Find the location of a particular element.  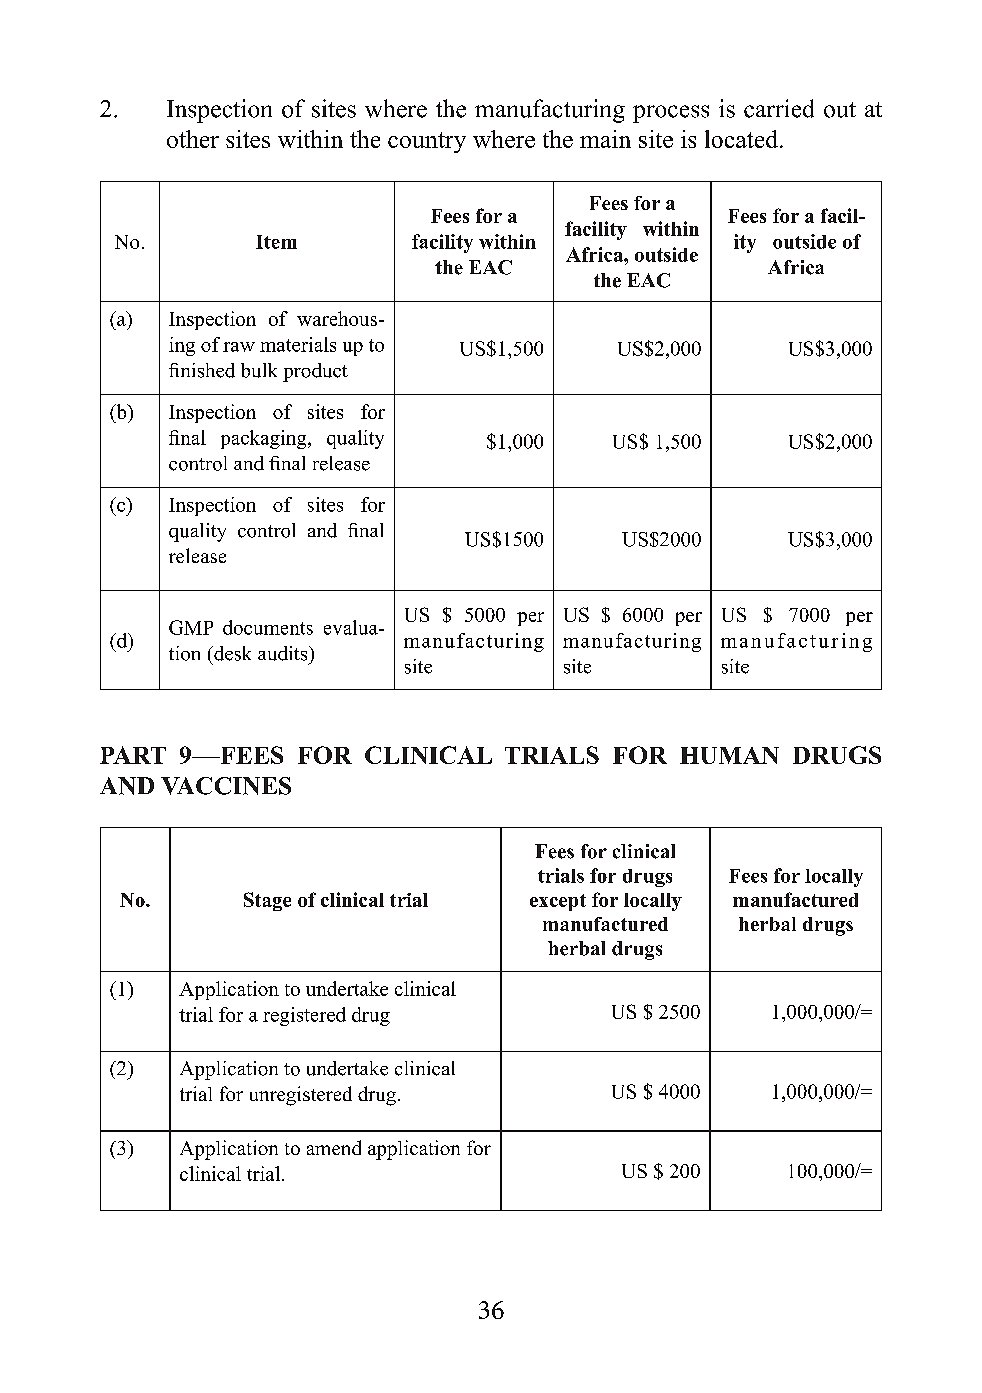

PART is located at coordinates (133, 755).
